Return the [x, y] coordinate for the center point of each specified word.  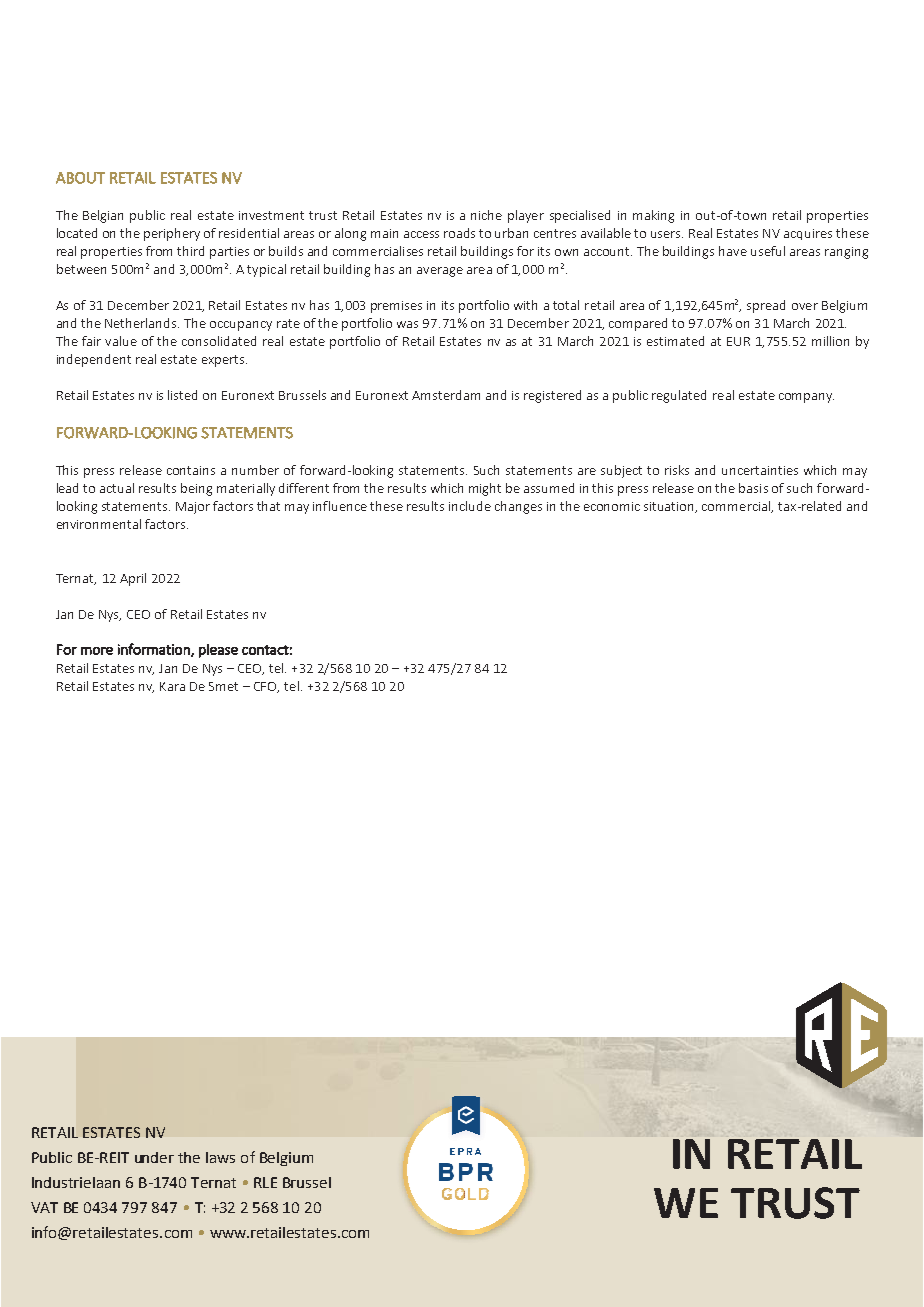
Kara [172, 686]
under [154, 1157]
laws [220, 1157]
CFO [266, 687]
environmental [99, 524]
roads [459, 233]
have [733, 251]
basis [753, 488]
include [470, 506]
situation [670, 507]
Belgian [103, 216]
